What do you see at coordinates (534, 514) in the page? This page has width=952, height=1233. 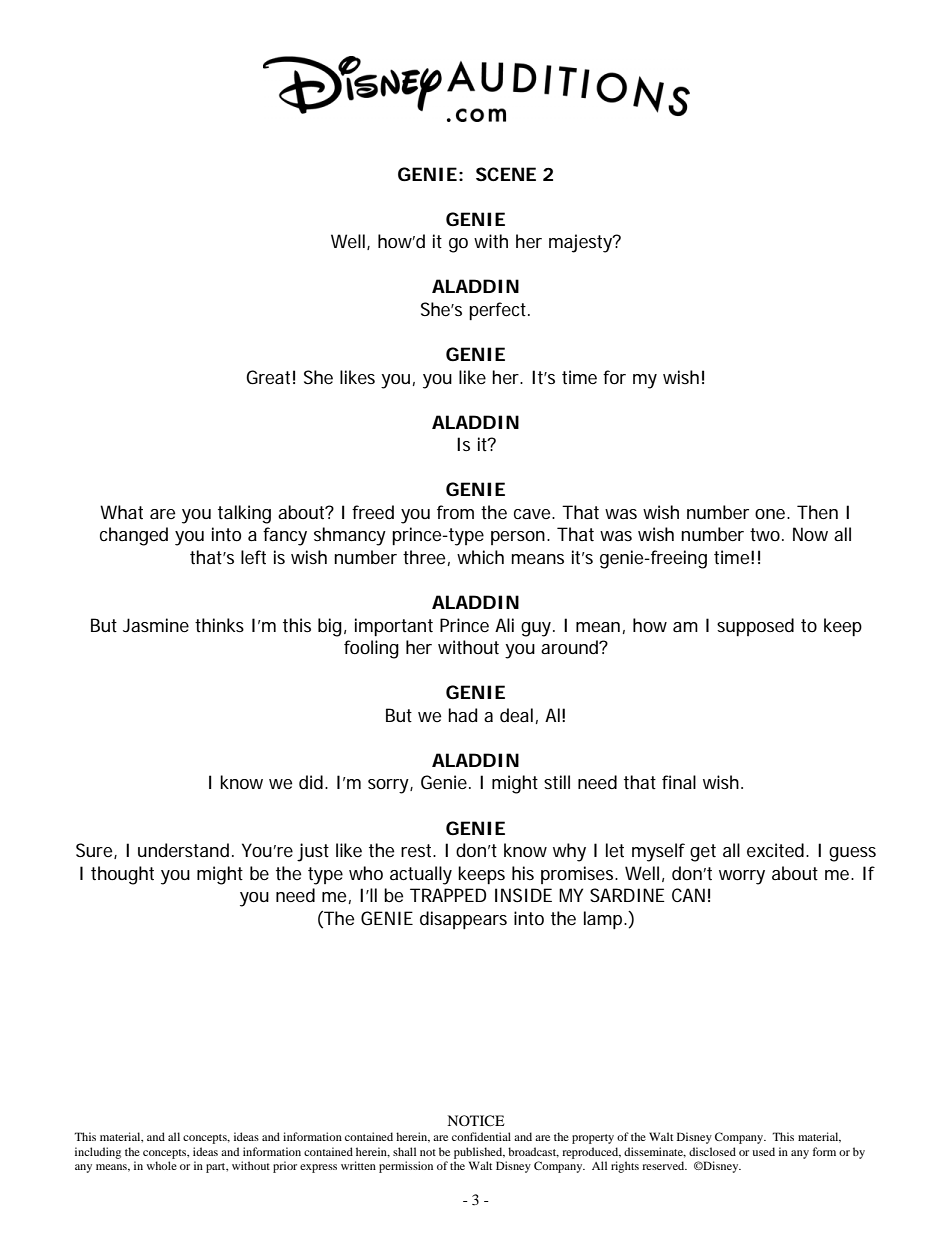 I see `cave` at bounding box center [534, 514].
